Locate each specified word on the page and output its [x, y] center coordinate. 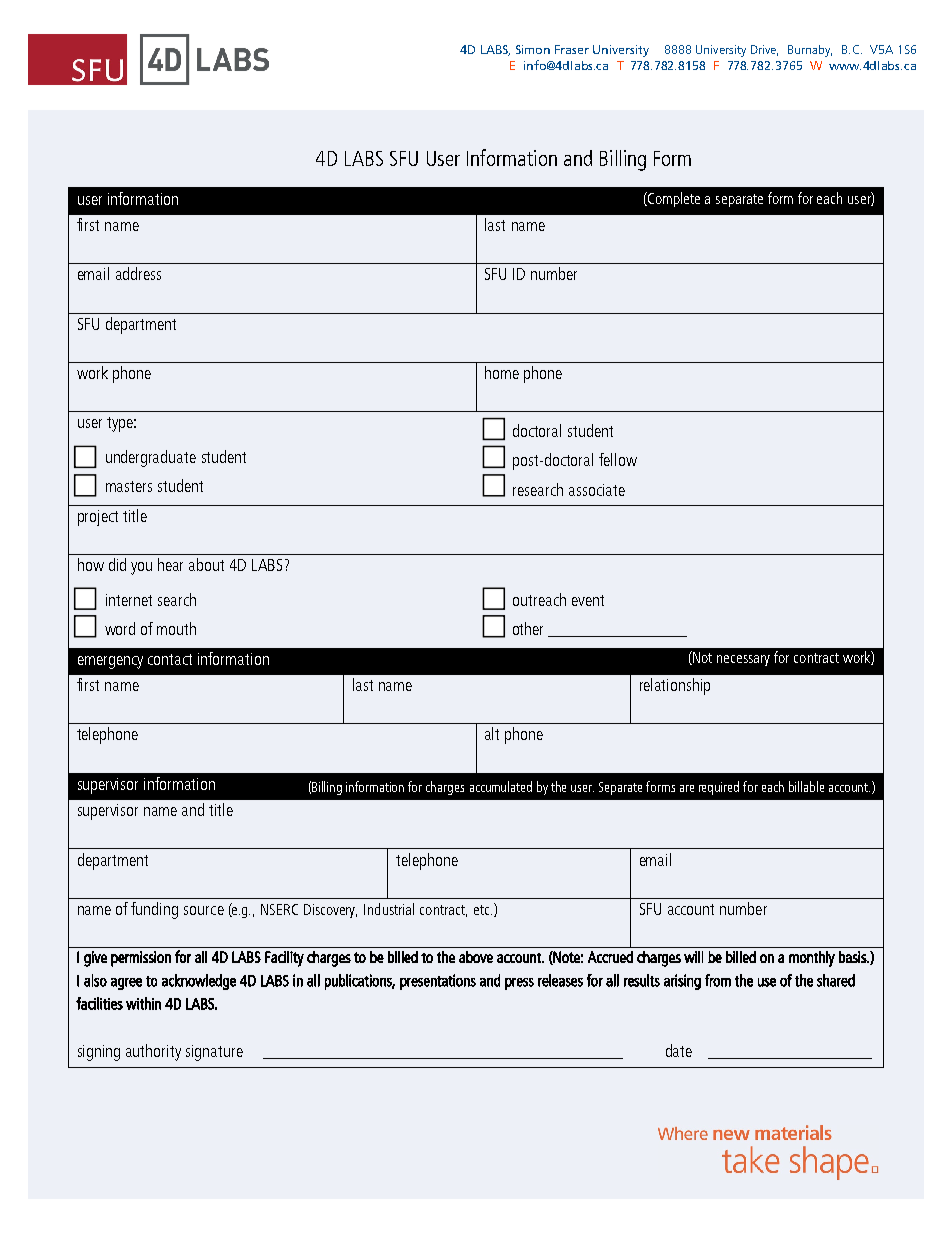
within [143, 1003]
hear [170, 564]
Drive [764, 50]
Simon [533, 49]
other [528, 628]
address [138, 273]
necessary [743, 660]
